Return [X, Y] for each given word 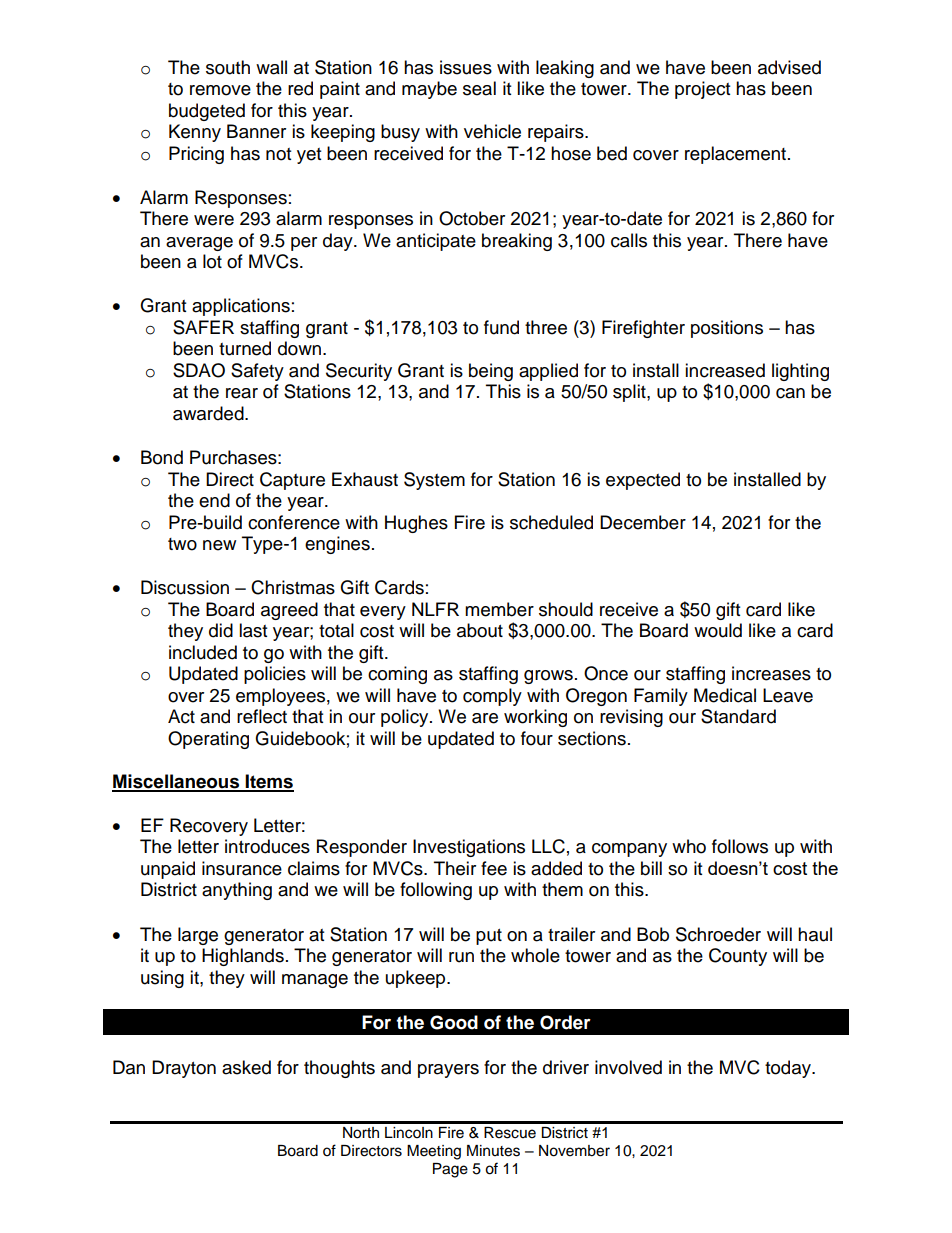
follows [740, 846]
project [702, 90]
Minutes [493, 1151]
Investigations [469, 848]
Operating [208, 740]
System [434, 481]
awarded [209, 413]
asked [246, 1067]
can [790, 393]
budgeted [207, 112]
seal [479, 88]
